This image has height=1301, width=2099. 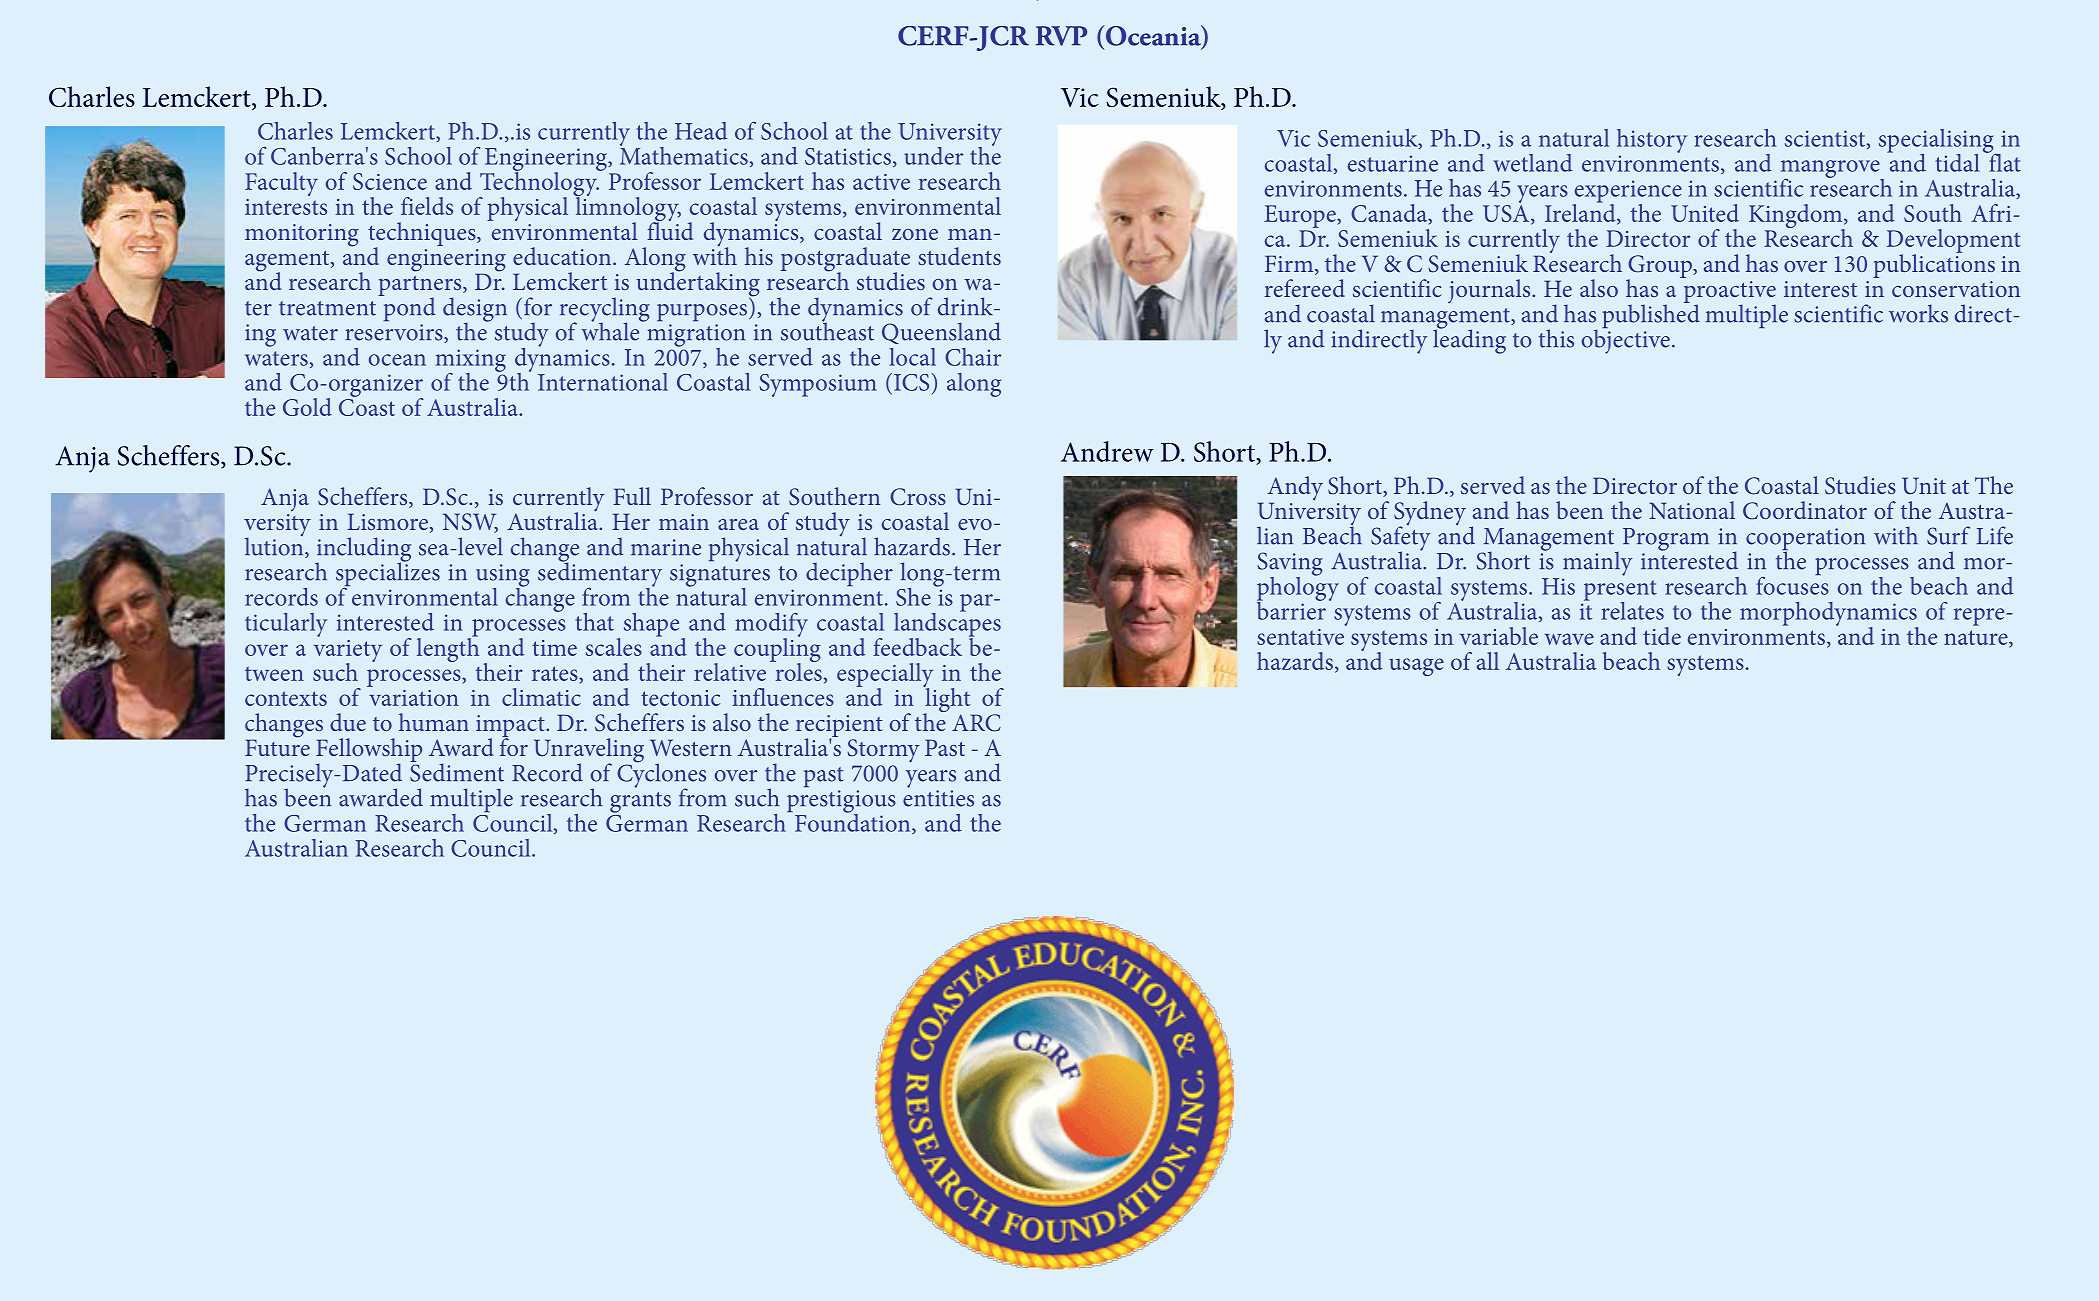 What do you see at coordinates (632, 496) in the image?
I see `Full` at bounding box center [632, 496].
